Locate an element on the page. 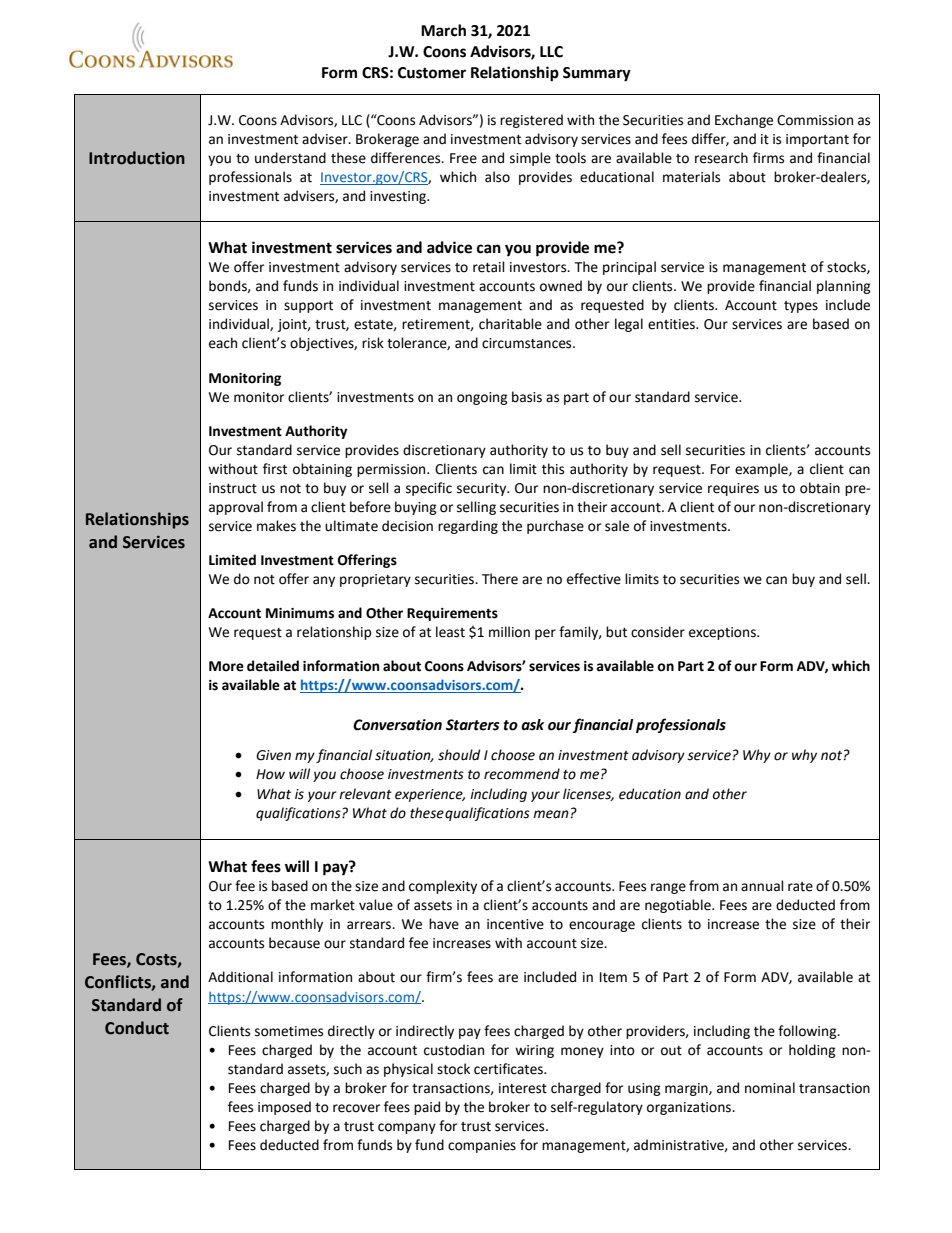 Image resolution: width=952 pixels, height=1233 pixels. Customer is located at coordinates (432, 73).
